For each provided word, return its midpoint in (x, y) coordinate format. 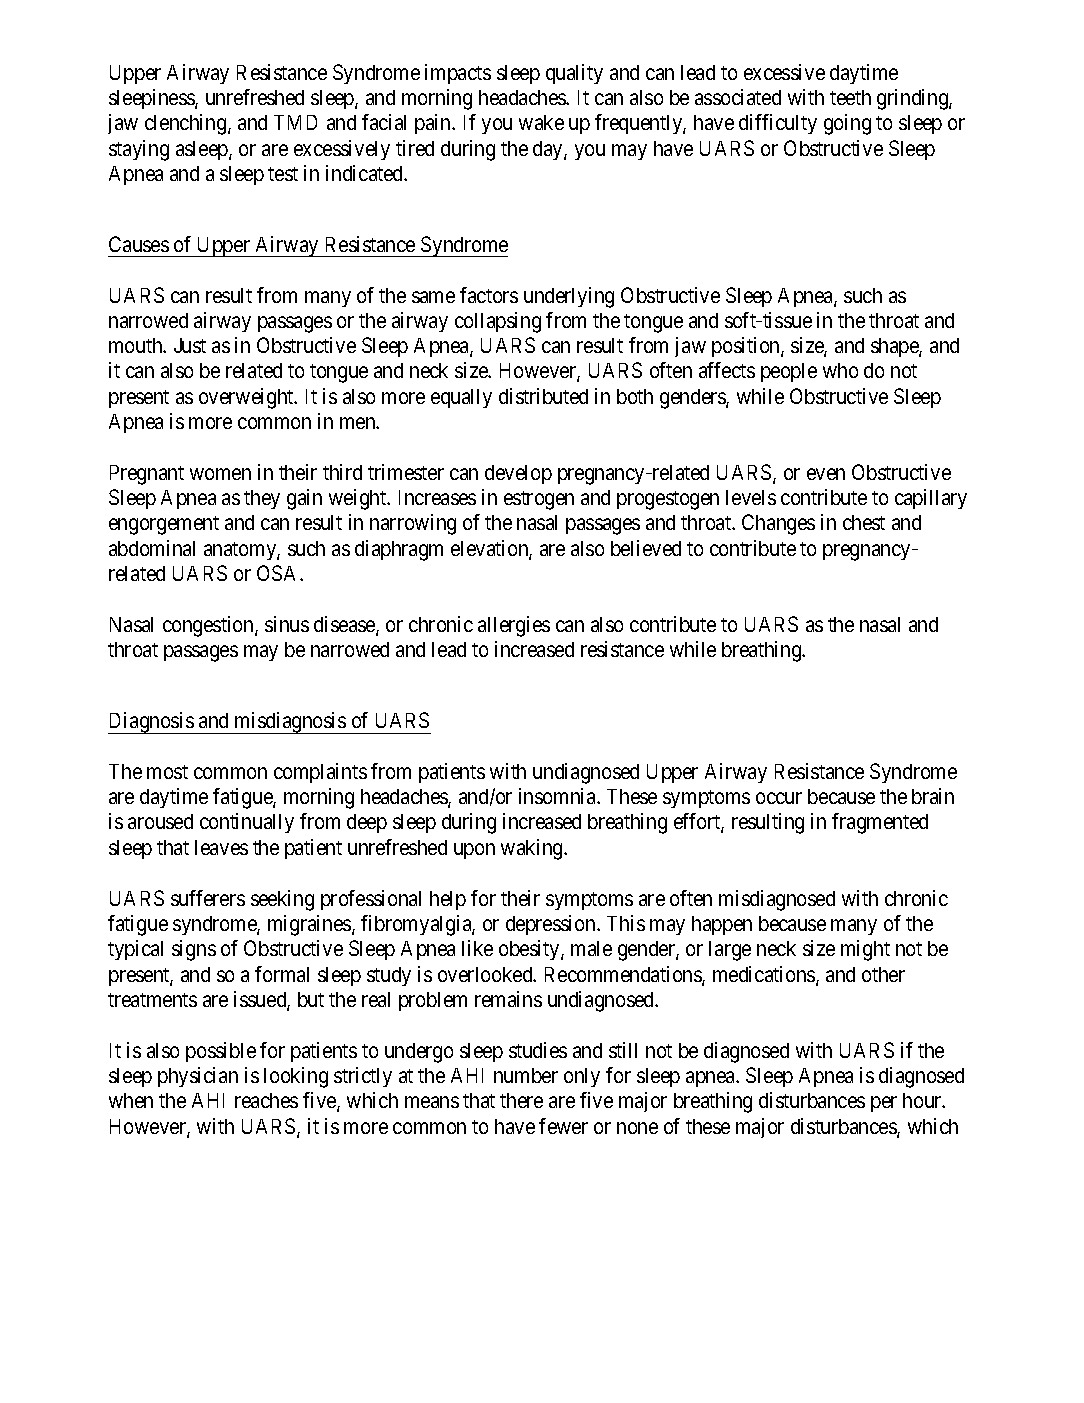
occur (779, 798)
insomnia (558, 796)
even (826, 474)
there (521, 1100)
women (220, 474)
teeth (850, 97)
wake (541, 122)
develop (518, 474)
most (167, 772)
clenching (187, 124)
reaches (266, 1100)
